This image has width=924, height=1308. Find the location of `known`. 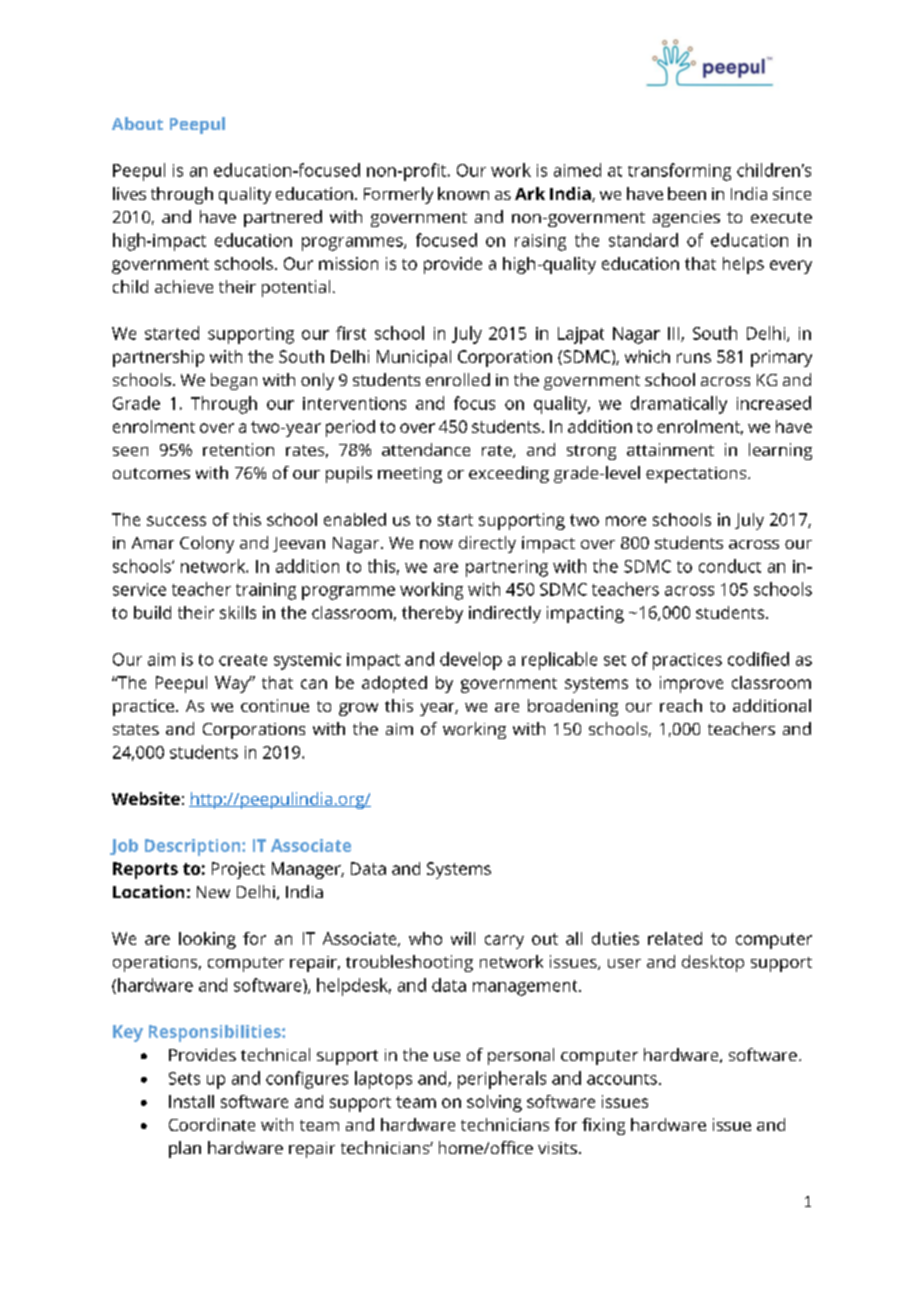

known is located at coordinates (463, 193).
